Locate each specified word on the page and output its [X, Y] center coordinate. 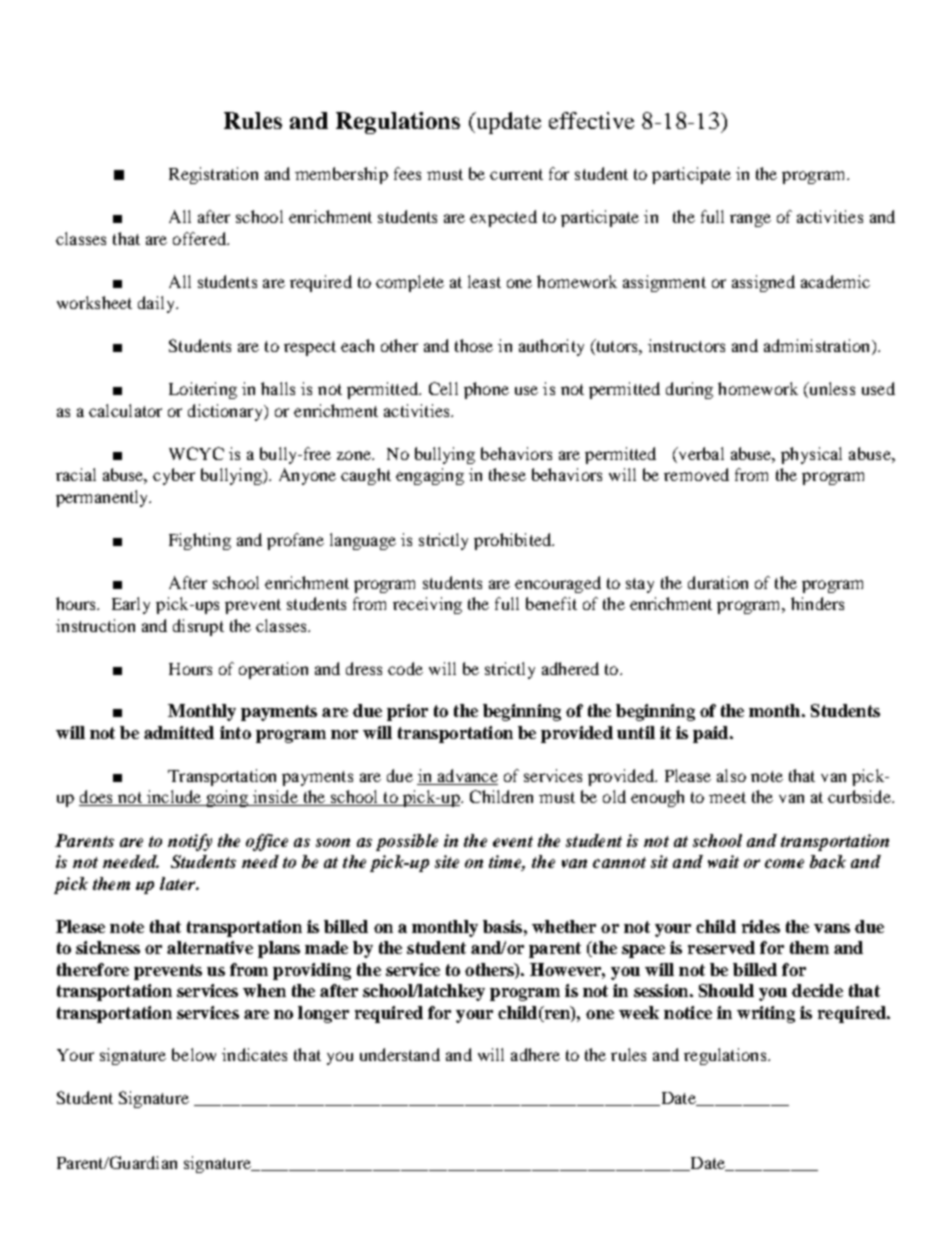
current [516, 174]
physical [811, 455]
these [507, 474]
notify [190, 842]
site [447, 861]
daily [157, 304]
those [474, 345]
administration [818, 347]
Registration [213, 175]
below [194, 1054]
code [405, 668]
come [784, 863]
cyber [174, 476]
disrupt [198, 627]
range [750, 220]
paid [710, 734]
